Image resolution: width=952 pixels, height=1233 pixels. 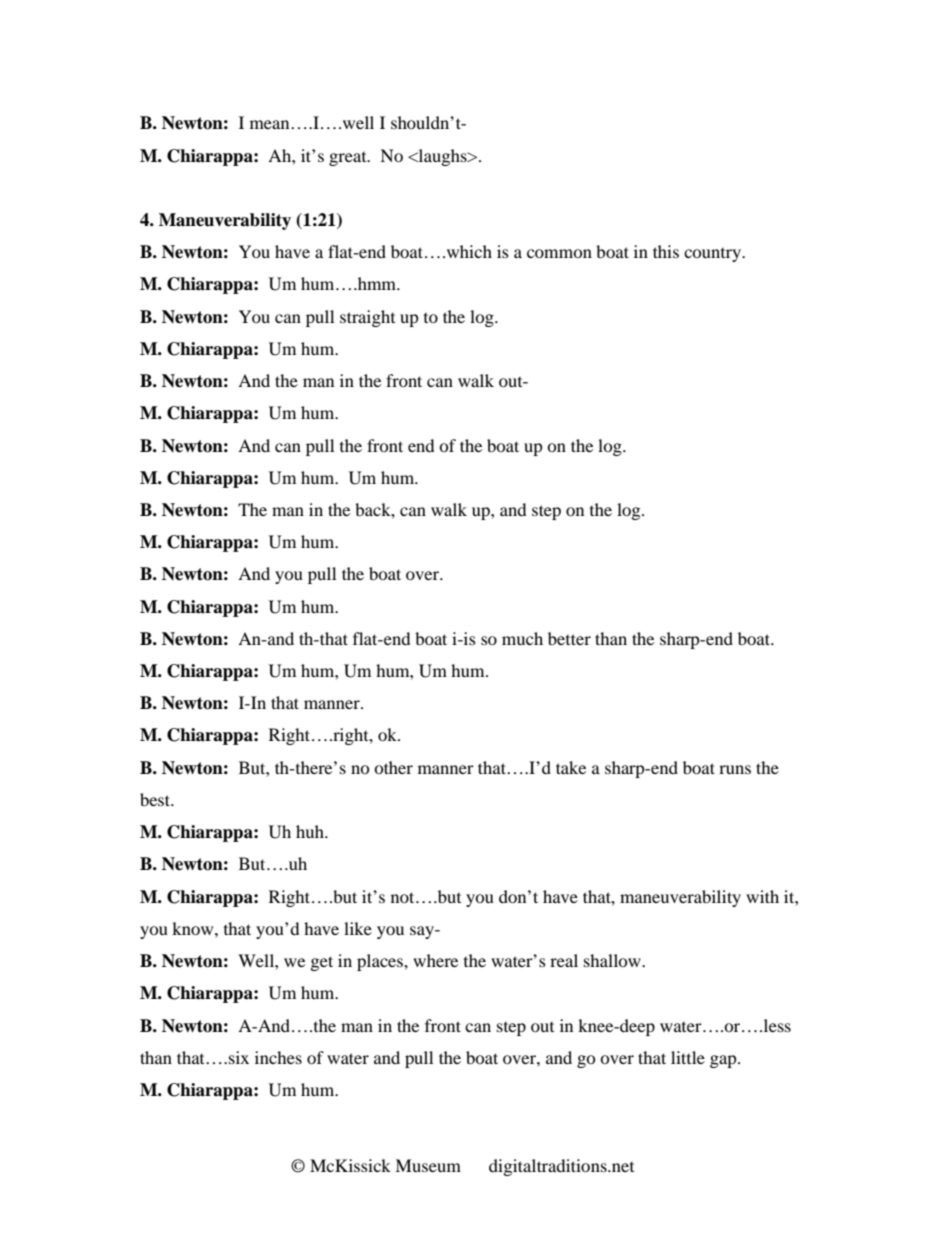 What do you see at coordinates (442, 157) in the screenshot?
I see `laughs` at bounding box center [442, 157].
